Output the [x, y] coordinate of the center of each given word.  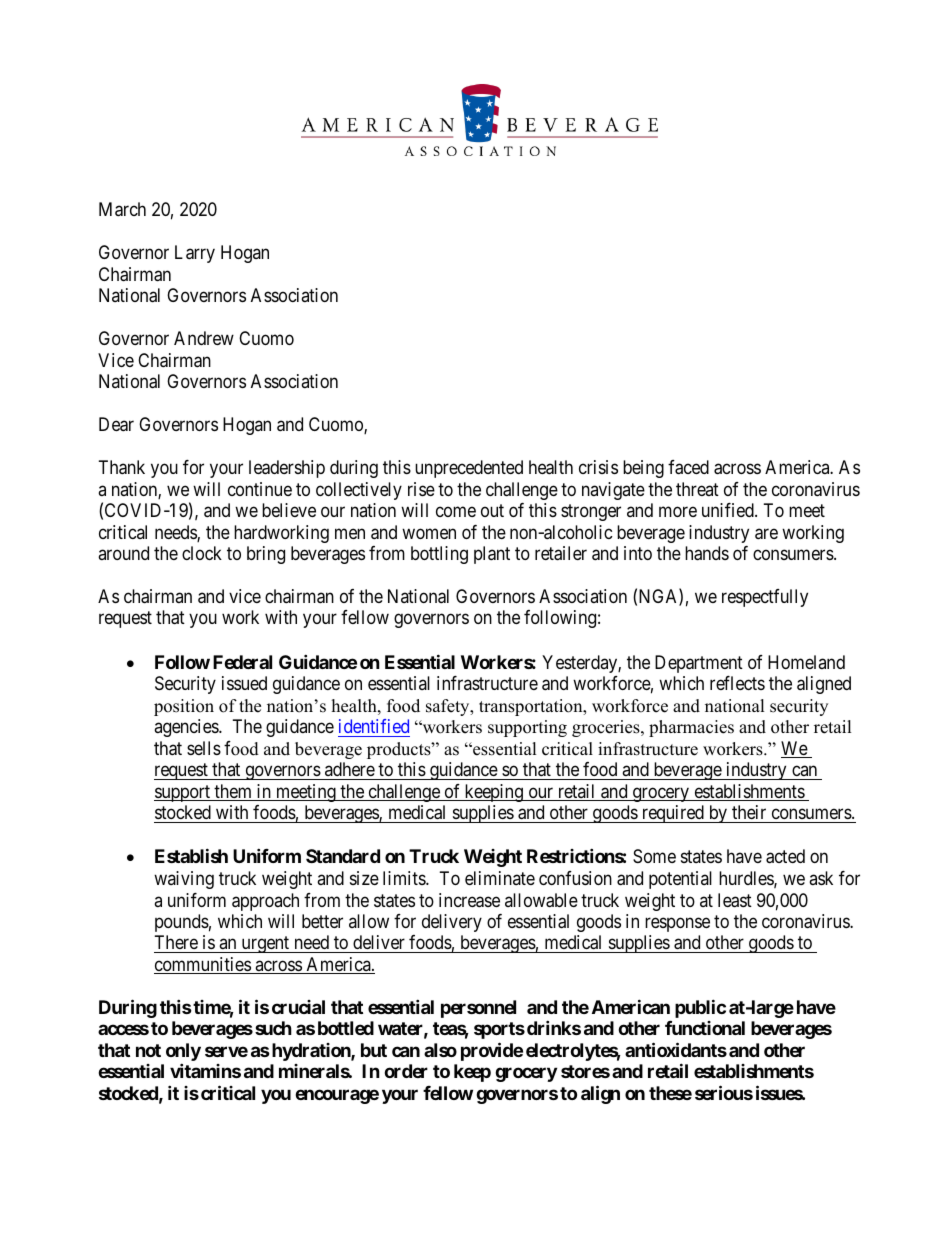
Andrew [204, 338]
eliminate [500, 878]
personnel [478, 1009]
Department [699, 664]
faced [688, 467]
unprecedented [469, 469]
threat [697, 489]
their [749, 812]
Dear [116, 424]
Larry [195, 254]
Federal [242, 662]
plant [492, 555]
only [183, 1053]
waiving [184, 880]
